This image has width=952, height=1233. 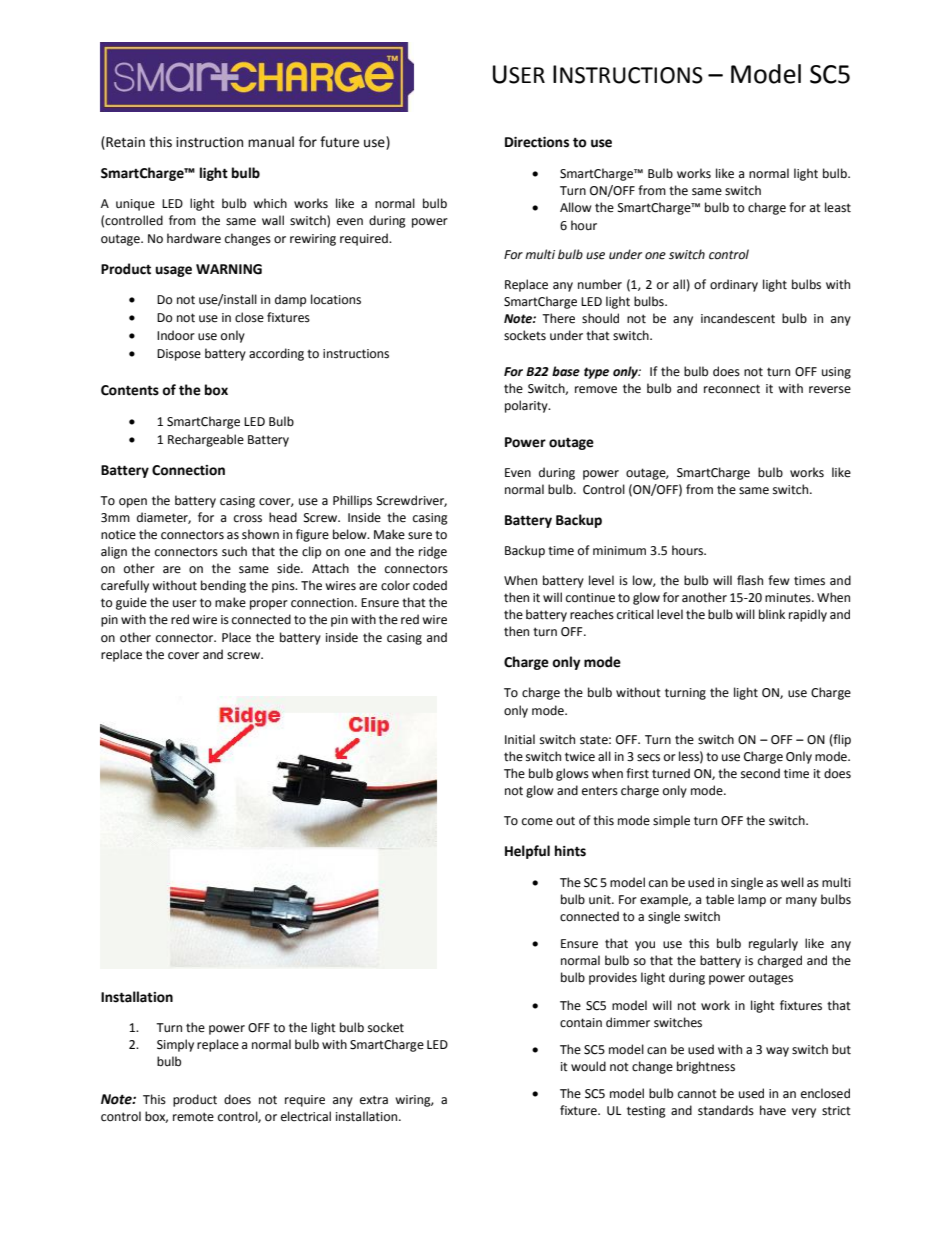 I want to click on Directions, so click(x=537, y=142).
